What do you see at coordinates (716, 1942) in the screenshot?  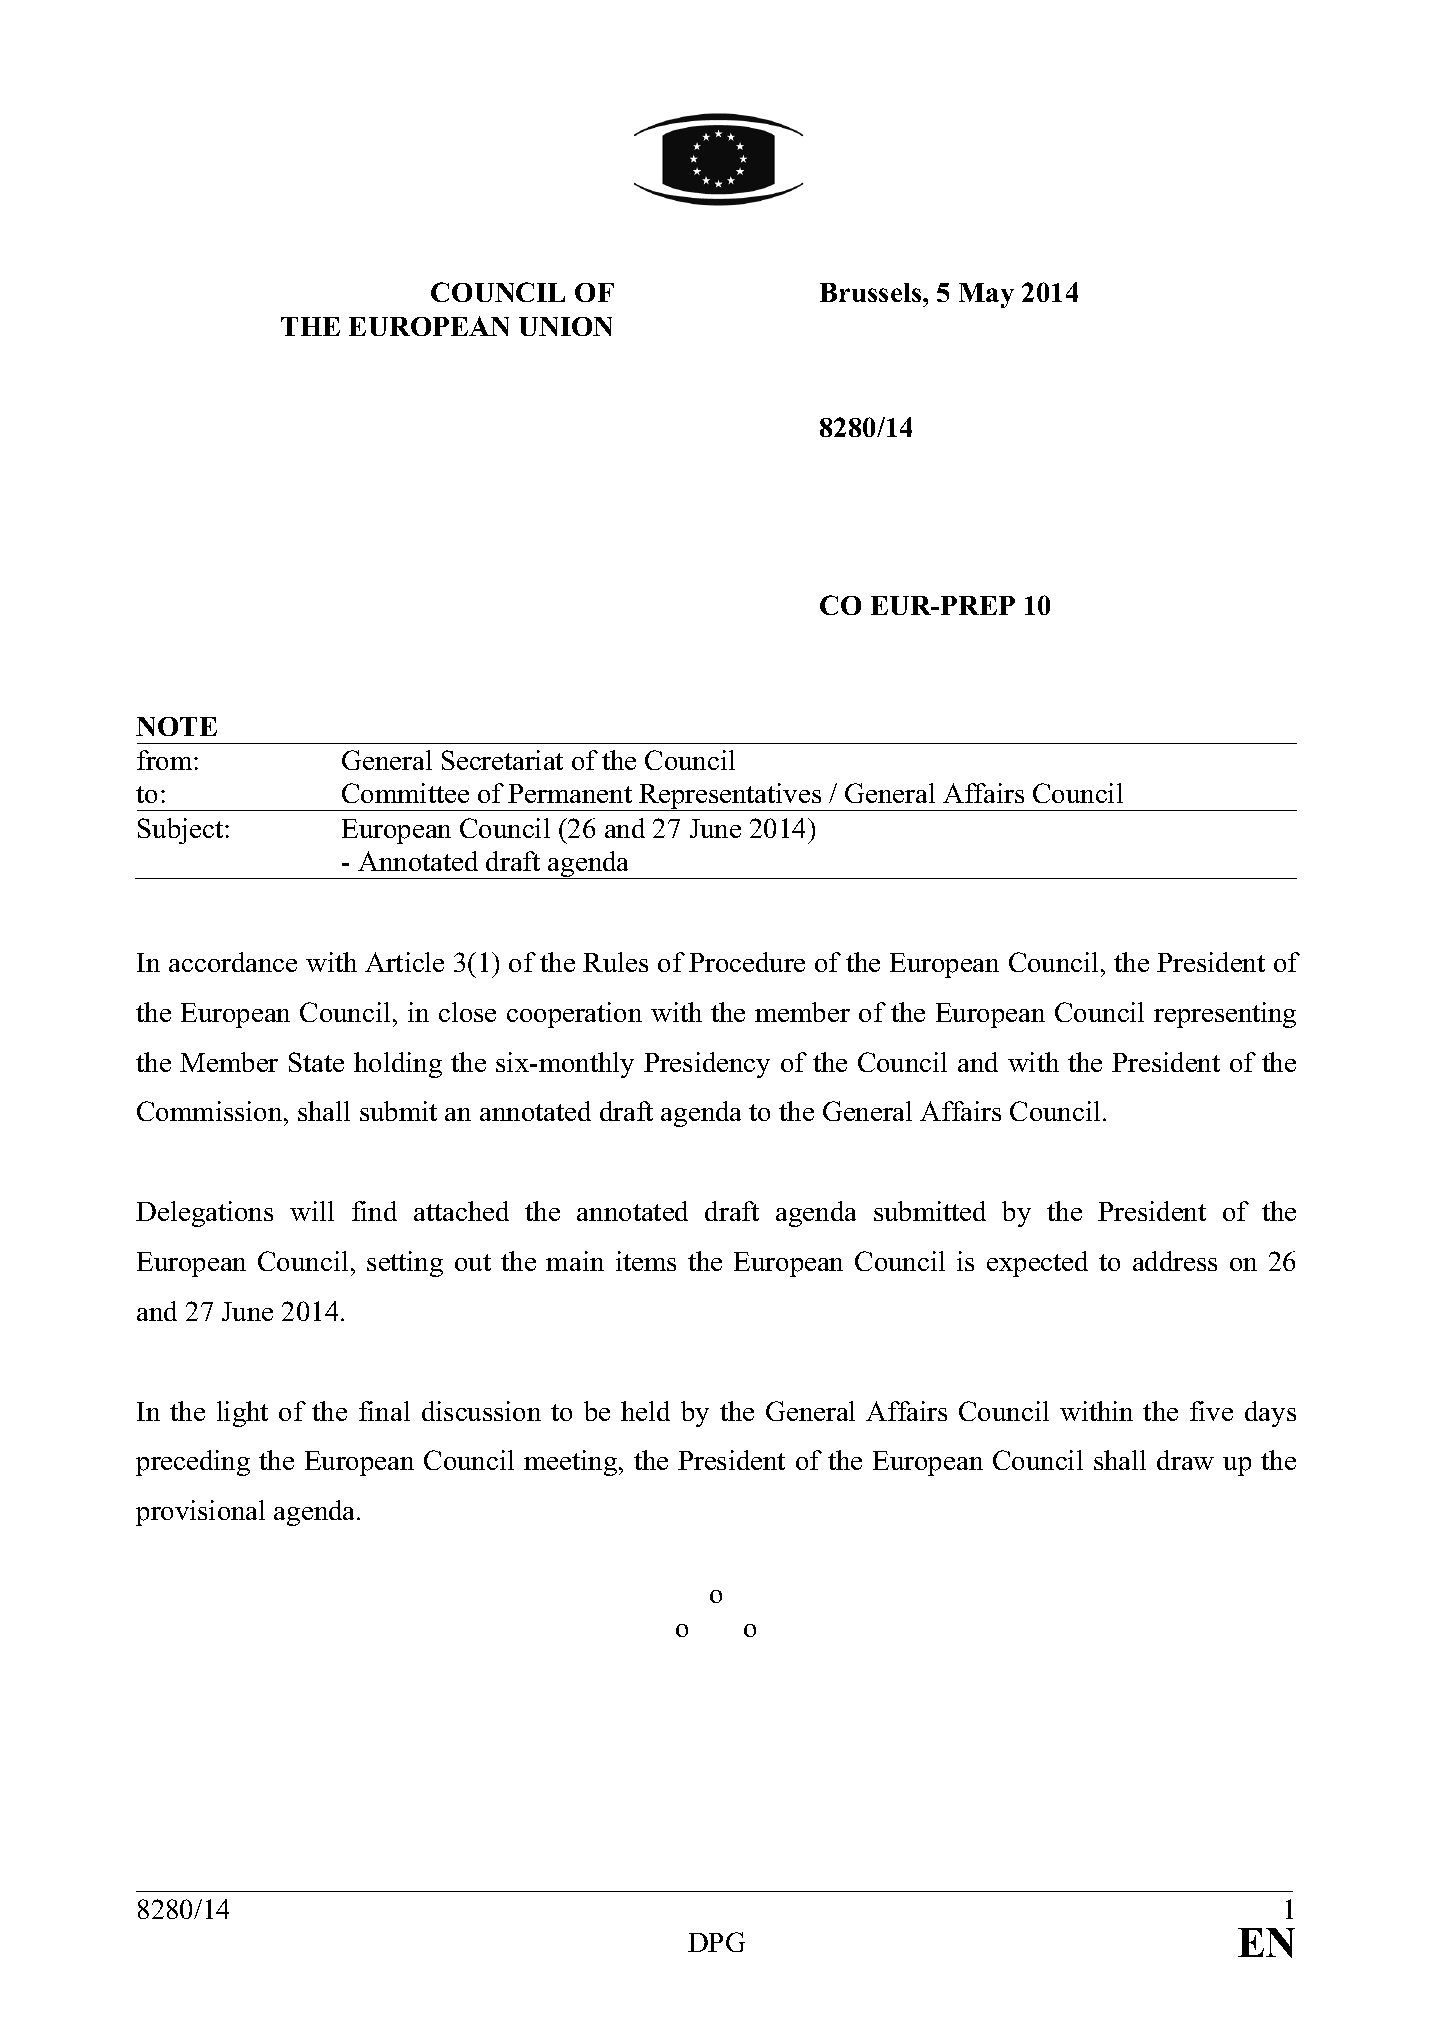 I see `DPG` at bounding box center [716, 1942].
